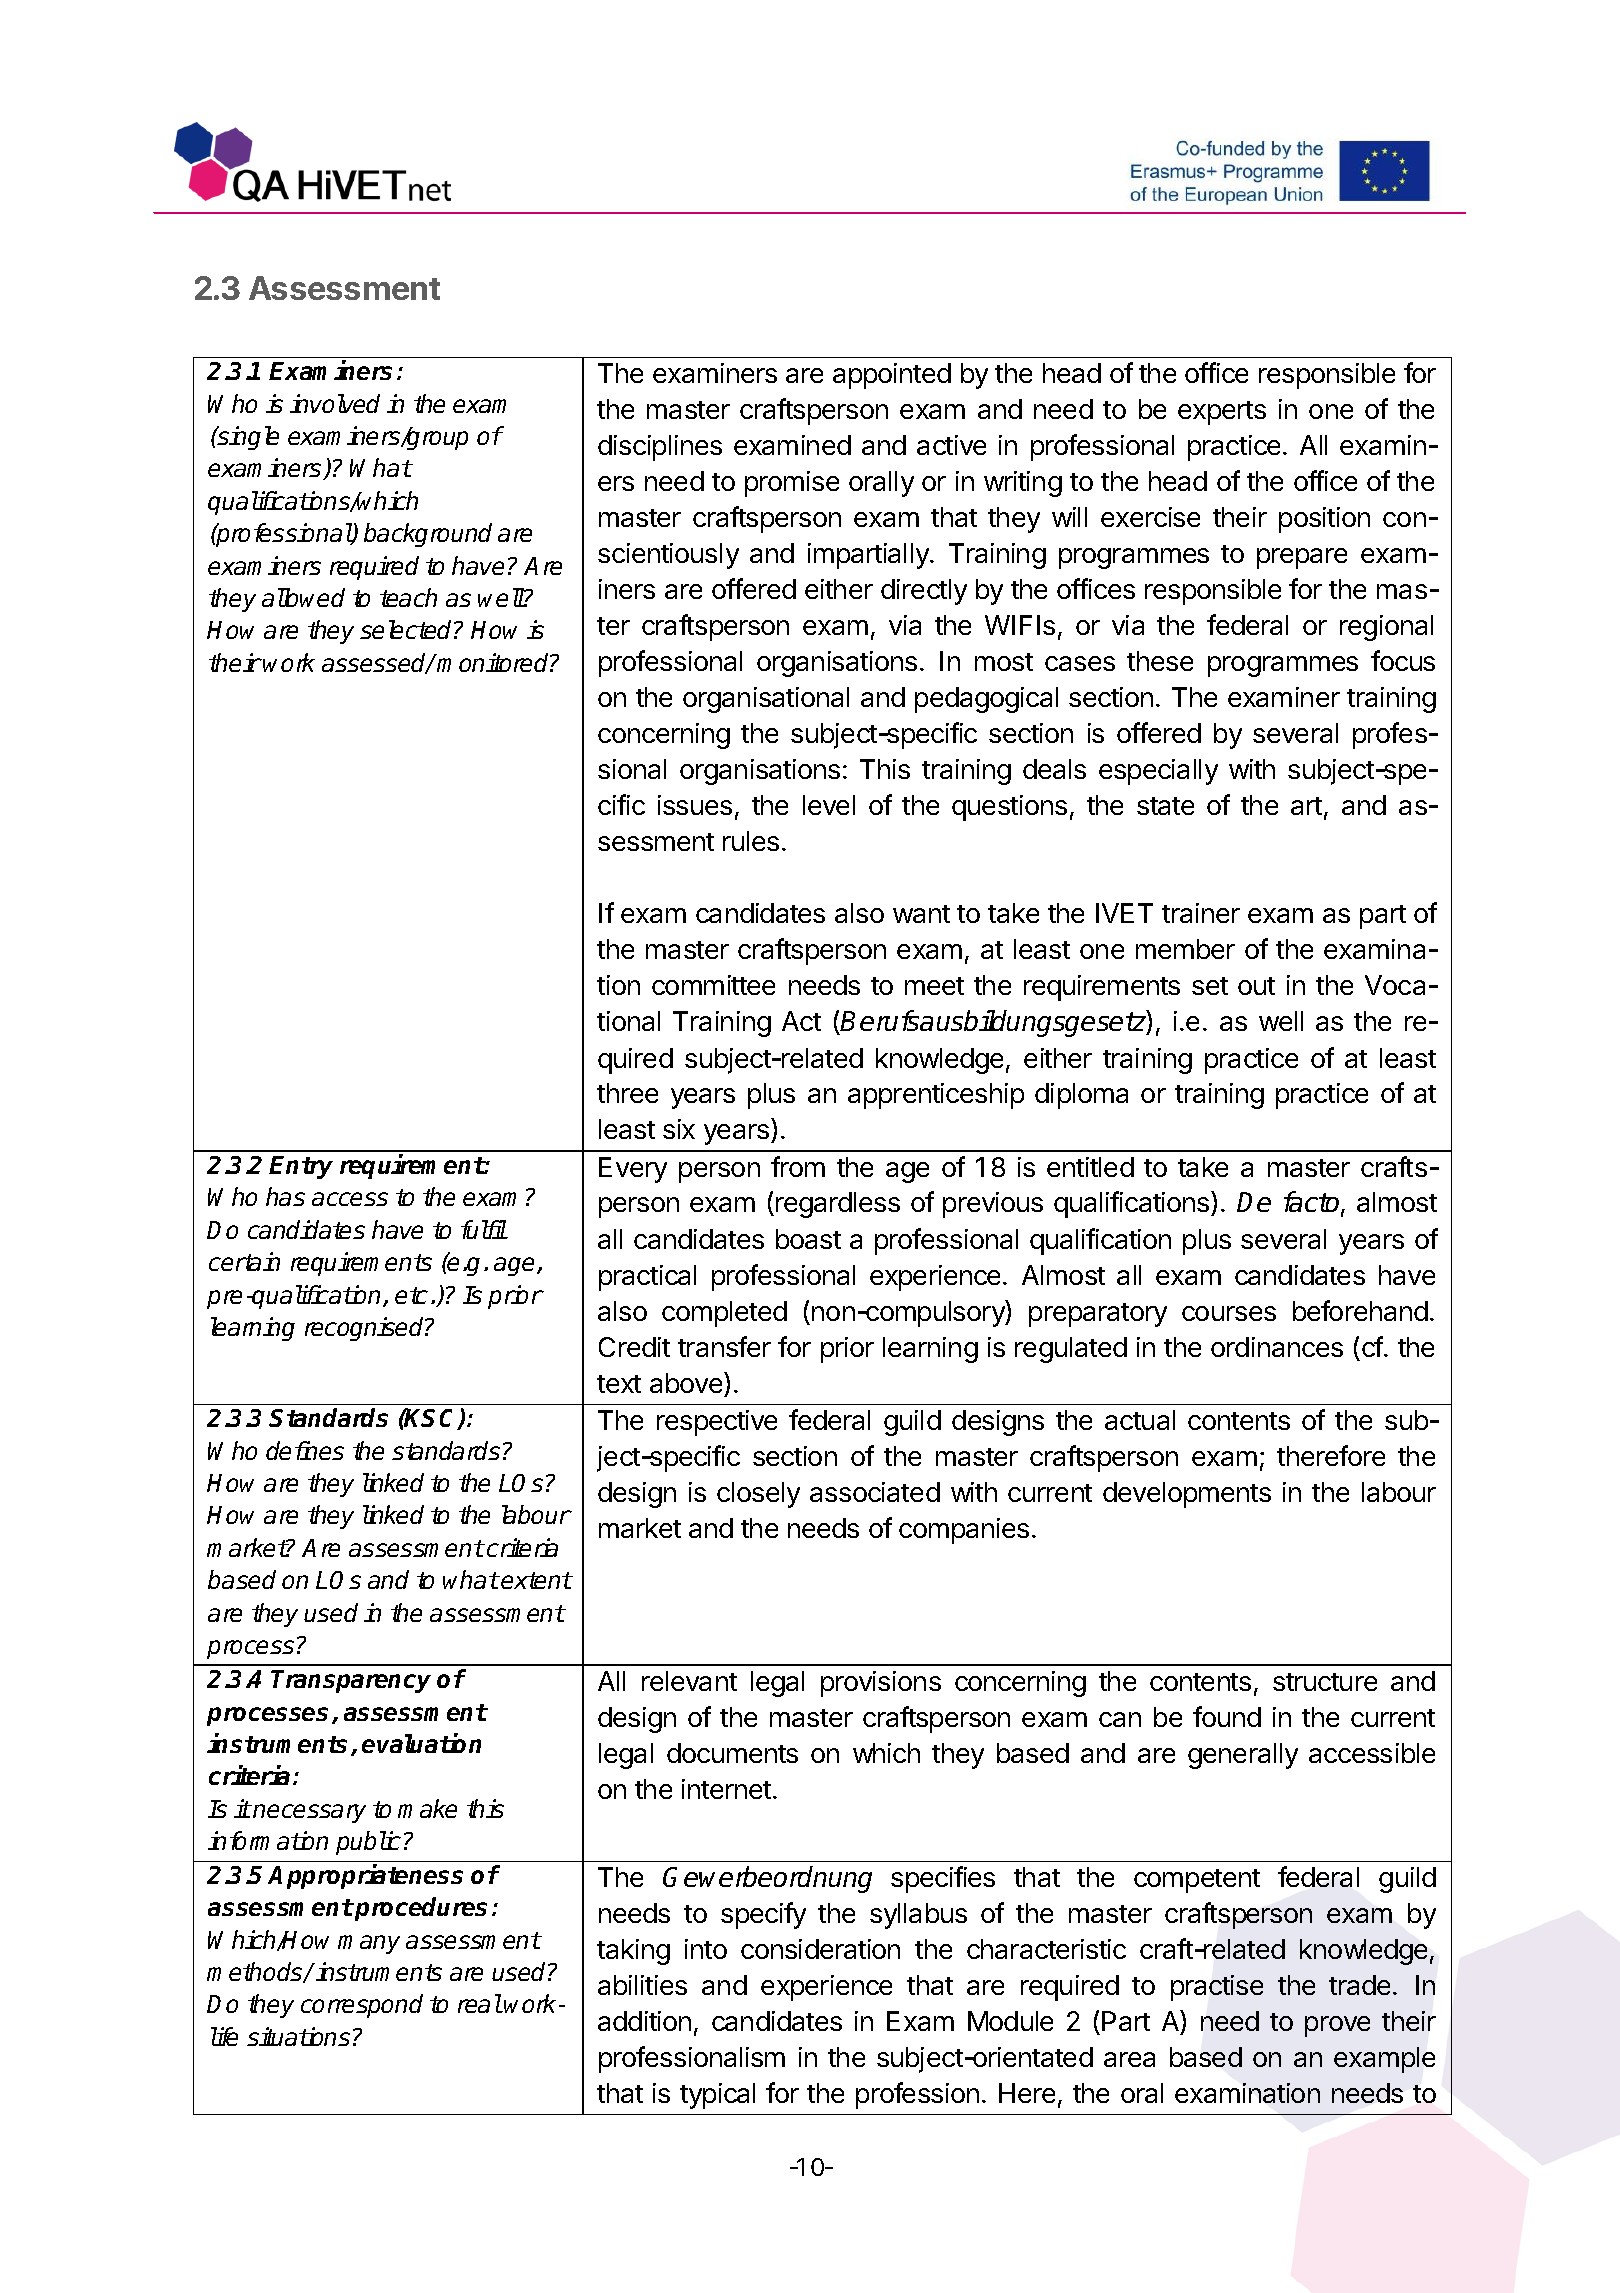 The width and height of the page is (1620, 2293). What do you see at coordinates (335, 403) in the page?
I see `involved` at bounding box center [335, 403].
